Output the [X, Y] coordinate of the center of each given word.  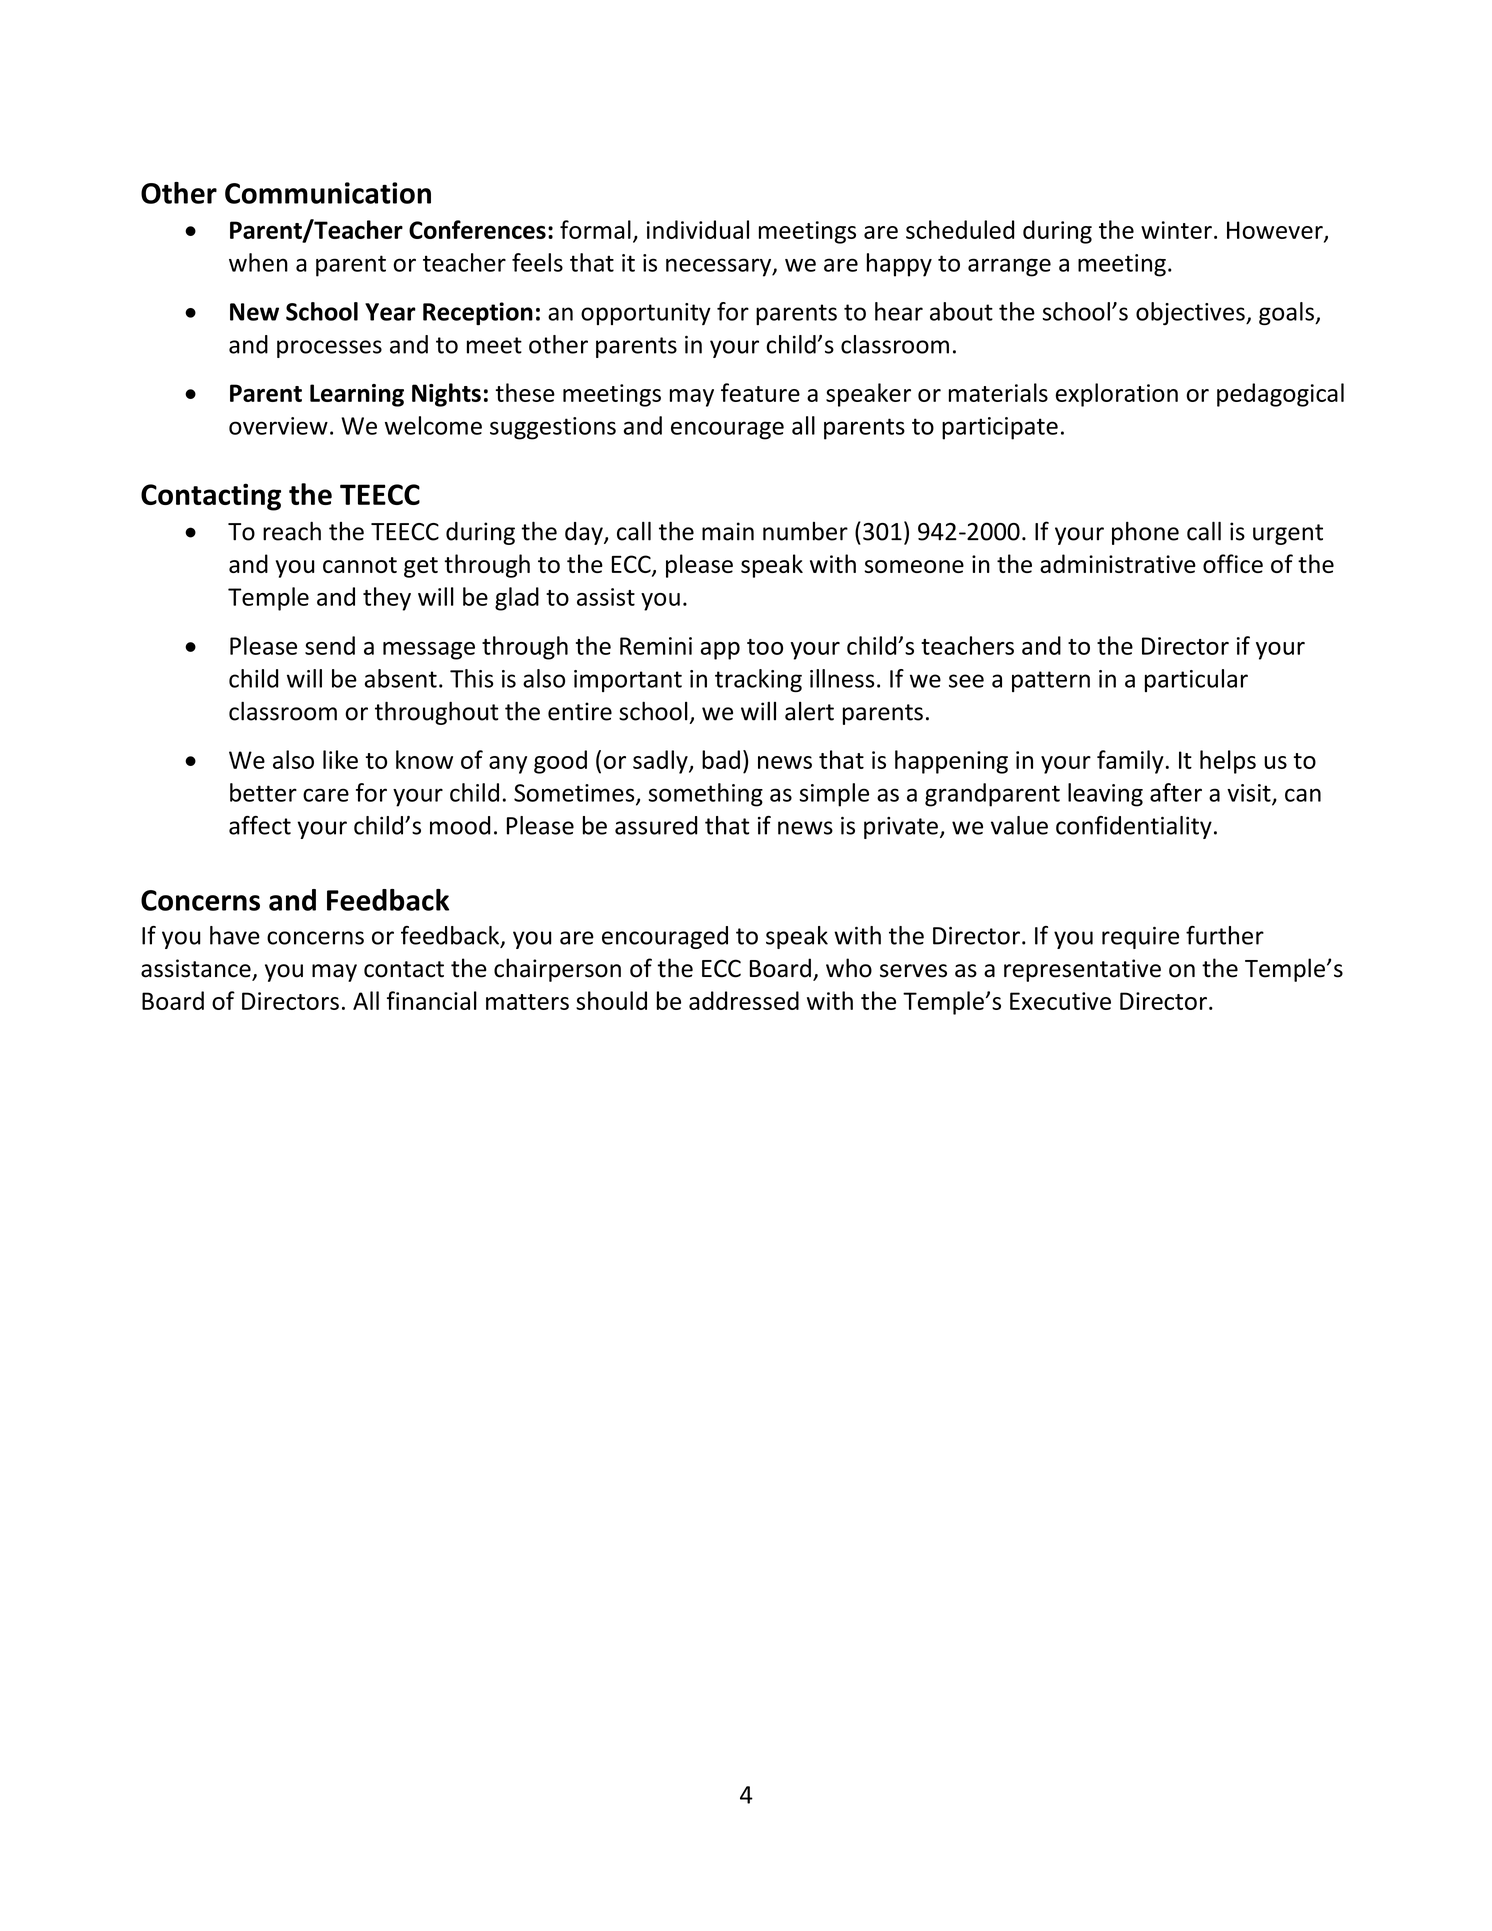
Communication [328, 193]
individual [698, 229]
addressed [744, 1000]
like [340, 759]
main [728, 531]
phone [1145, 533]
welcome [433, 425]
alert [809, 711]
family [1130, 762]
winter [1176, 230]
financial [432, 1000]
